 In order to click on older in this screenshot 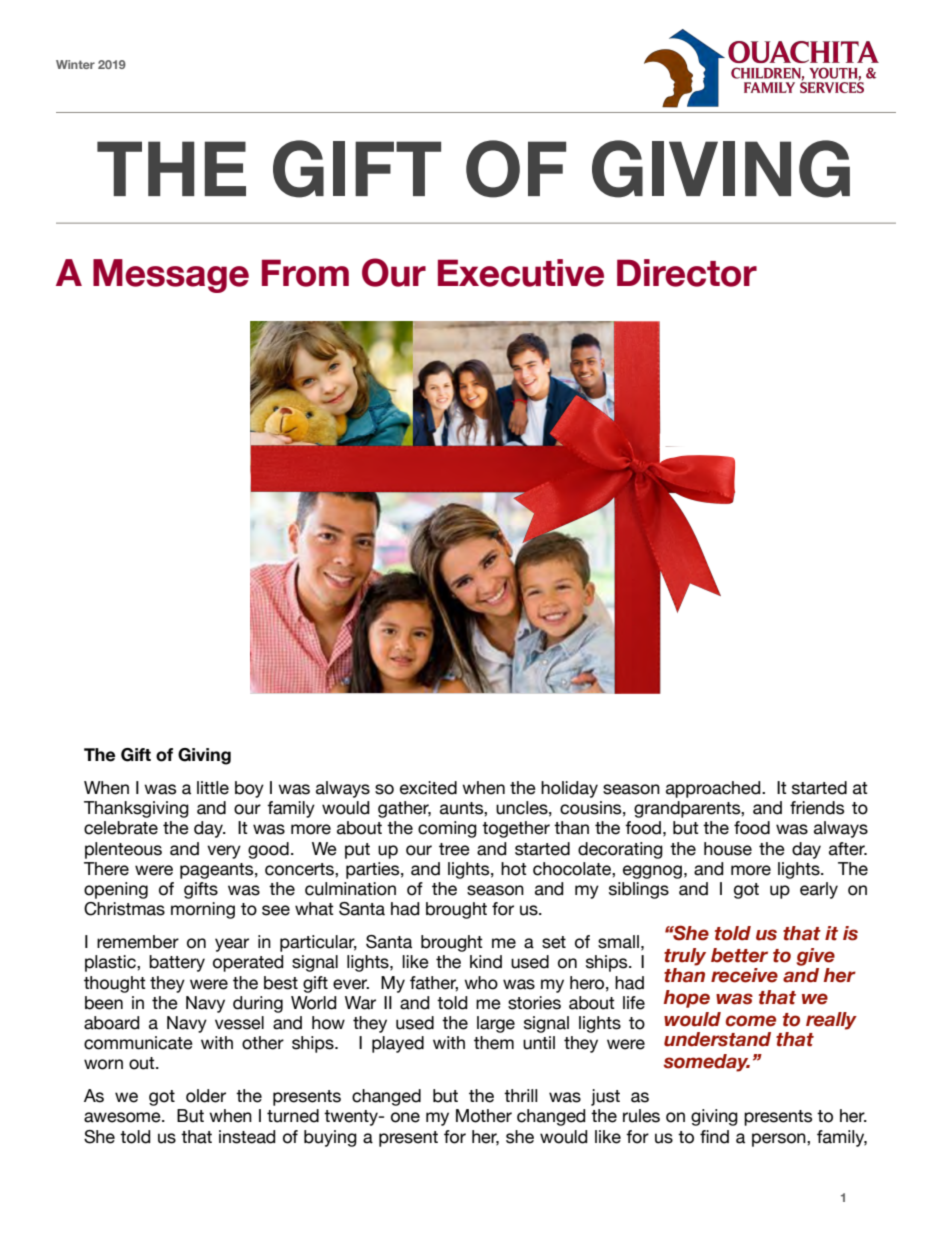, I will do `click(206, 1096)`.
